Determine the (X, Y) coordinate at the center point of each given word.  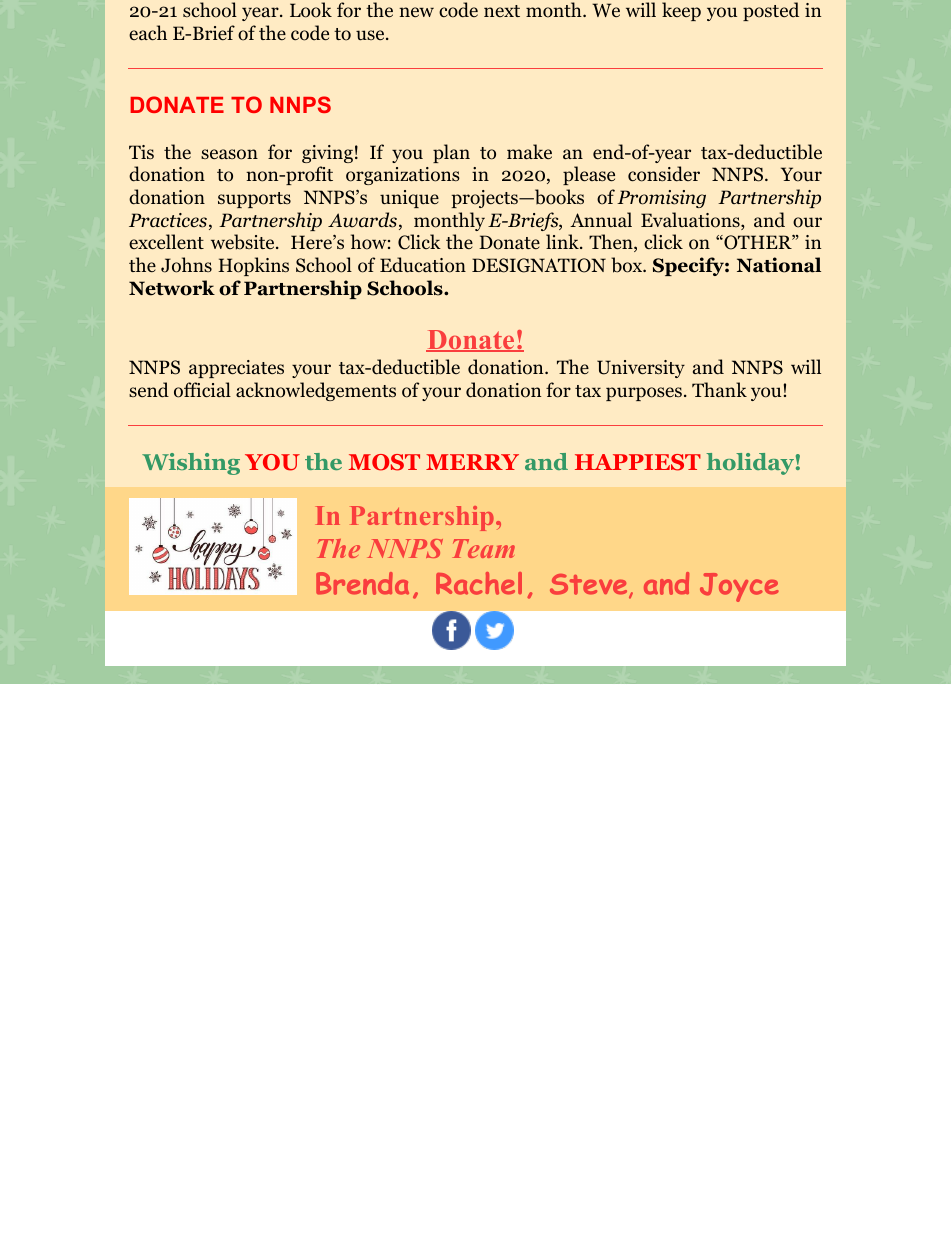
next (502, 11)
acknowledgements (316, 391)
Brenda (362, 583)
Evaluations (691, 221)
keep (681, 11)
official (202, 390)
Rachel (479, 583)
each (148, 32)
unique (409, 199)
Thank (719, 389)
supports (254, 200)
